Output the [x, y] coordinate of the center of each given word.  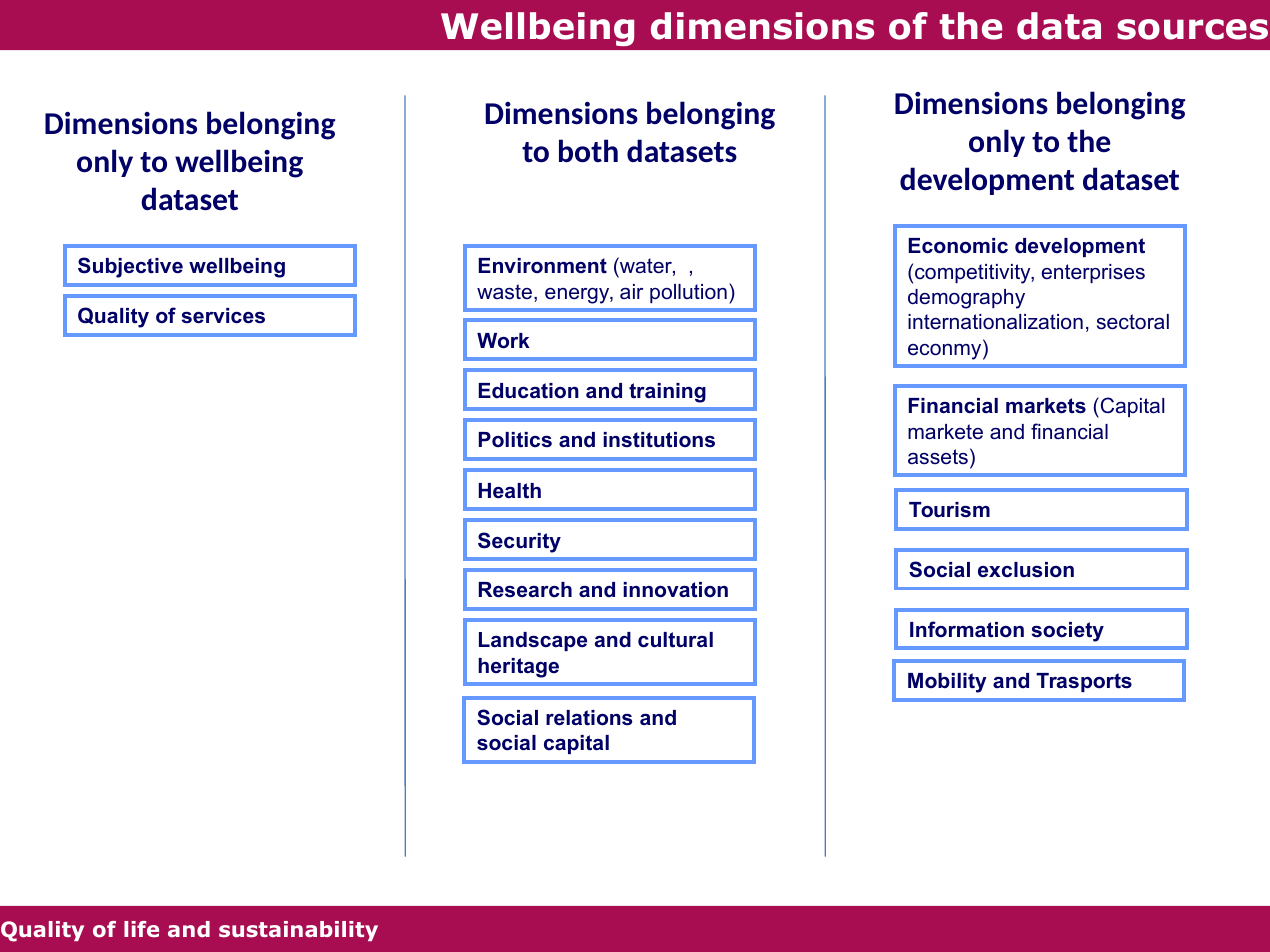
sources [1192, 29]
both [588, 150]
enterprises [1093, 273]
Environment [543, 266]
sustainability [298, 931]
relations [589, 718]
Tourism [949, 510]
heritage [518, 668]
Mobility [947, 683]
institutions [659, 440]
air [631, 291]
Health [510, 491]
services [223, 316]
